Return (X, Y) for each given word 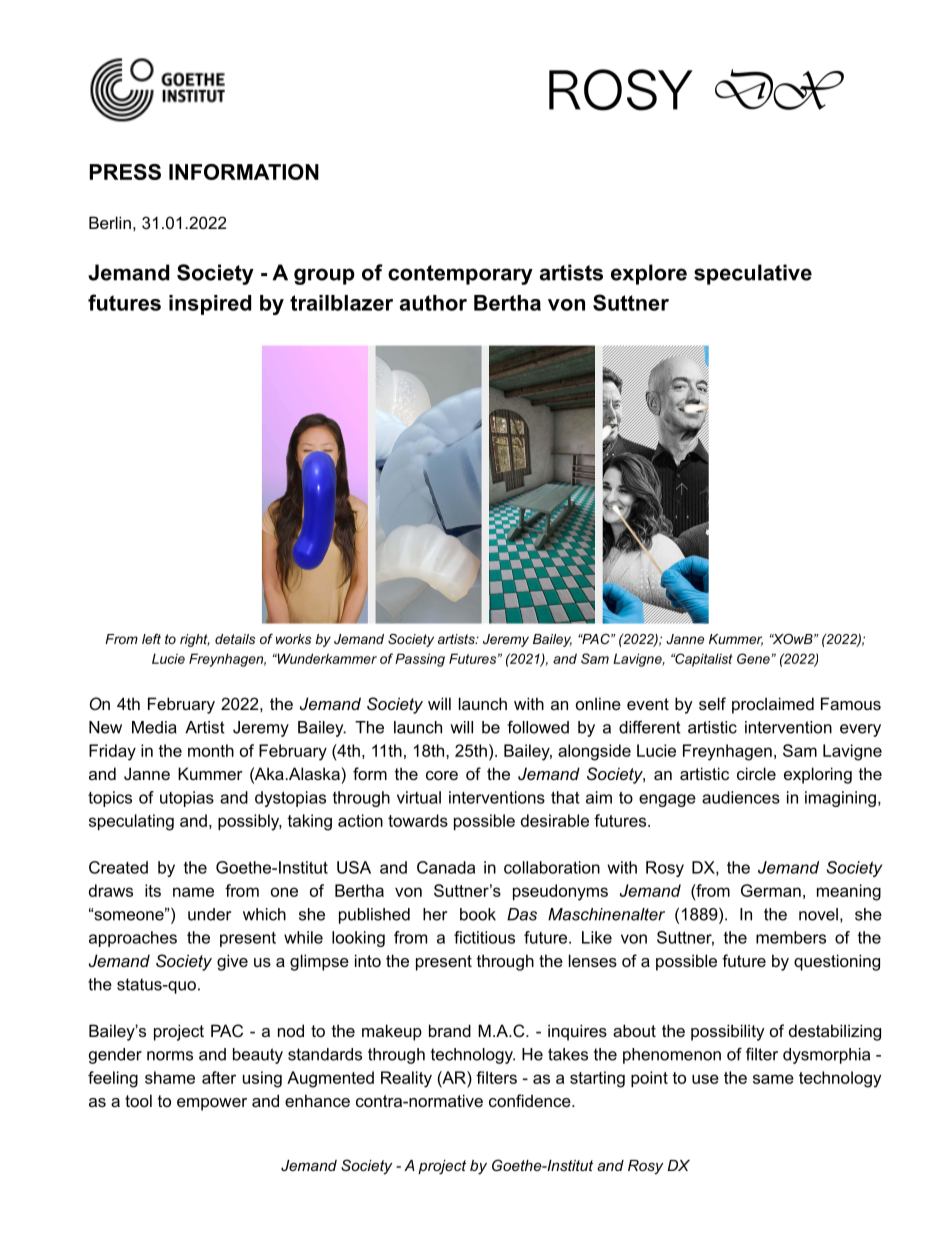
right (195, 640)
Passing (420, 660)
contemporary (460, 275)
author (433, 303)
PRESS (125, 172)
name (193, 892)
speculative (753, 274)
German (771, 890)
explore (649, 274)
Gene (754, 658)
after (219, 1077)
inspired (210, 305)
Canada (446, 867)
